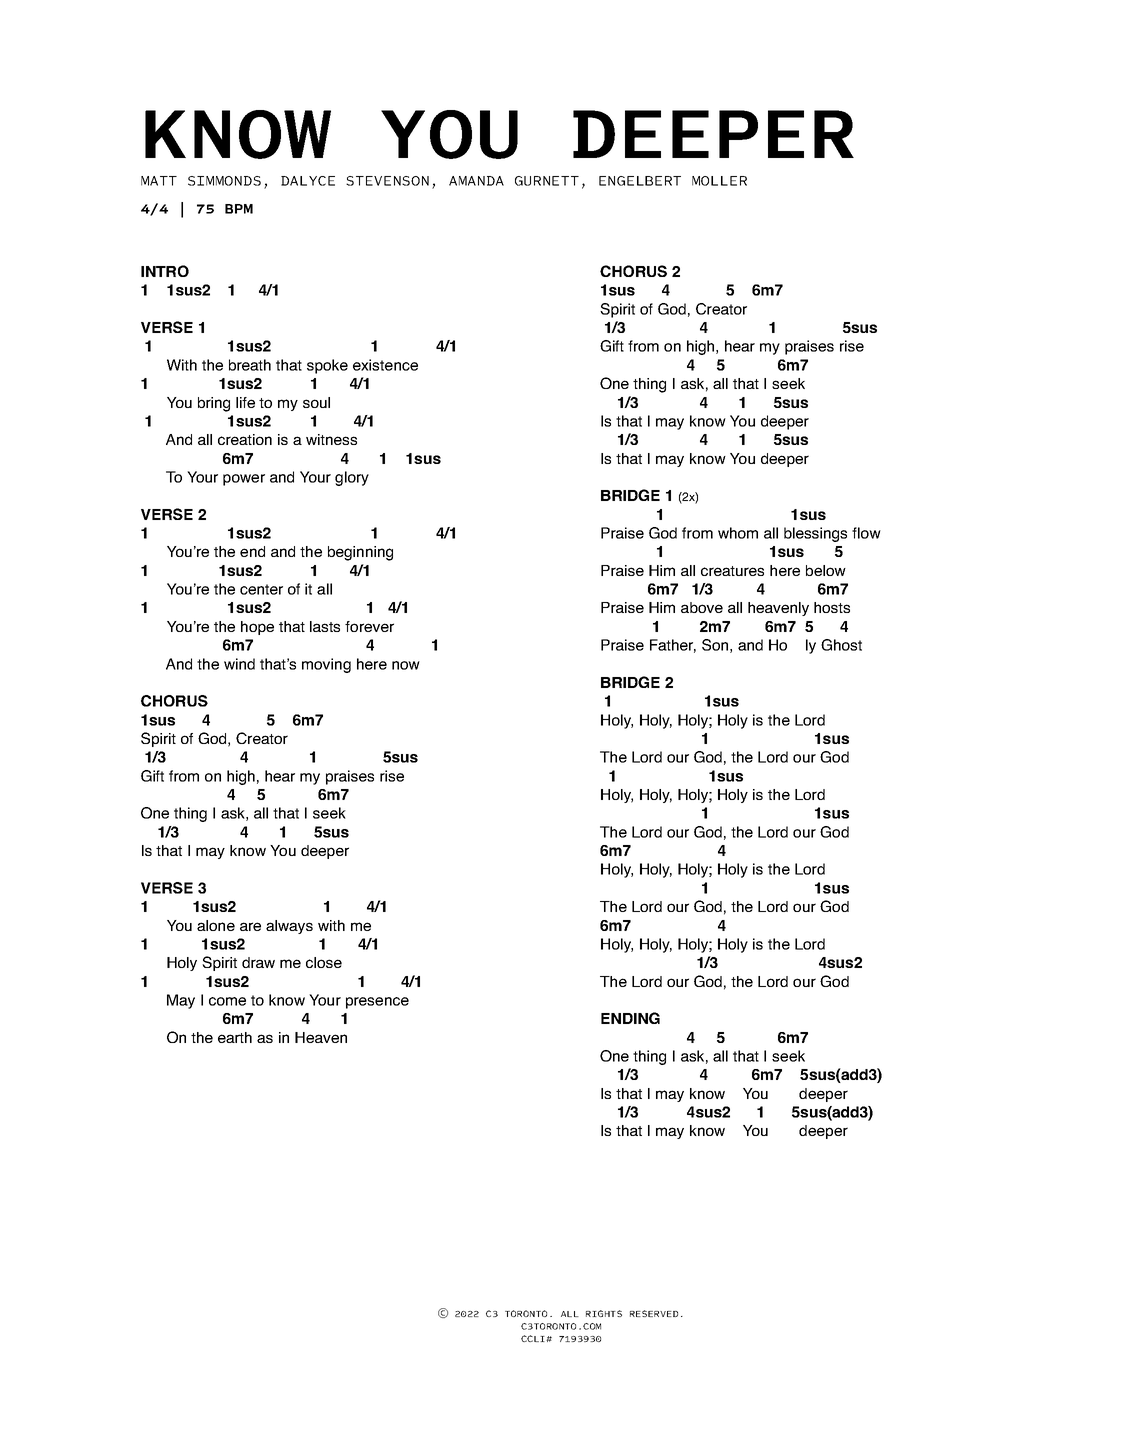  Describe the element at coordinates (235, 1037) in the screenshot. I see `earth` at that location.
